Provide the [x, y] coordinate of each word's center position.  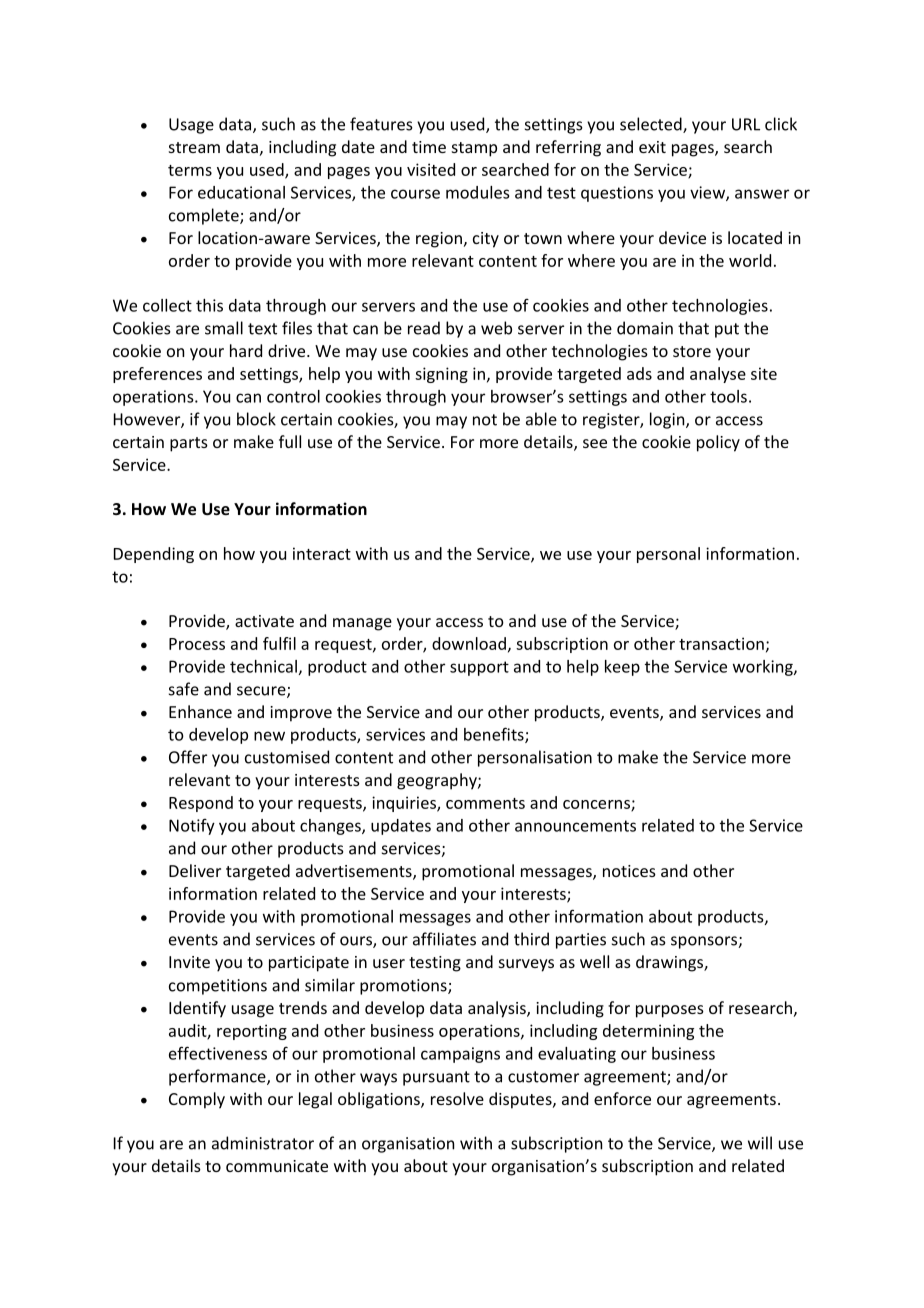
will [760, 1143]
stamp [474, 149]
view [708, 193]
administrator [263, 1143]
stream [194, 147]
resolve [457, 1098]
